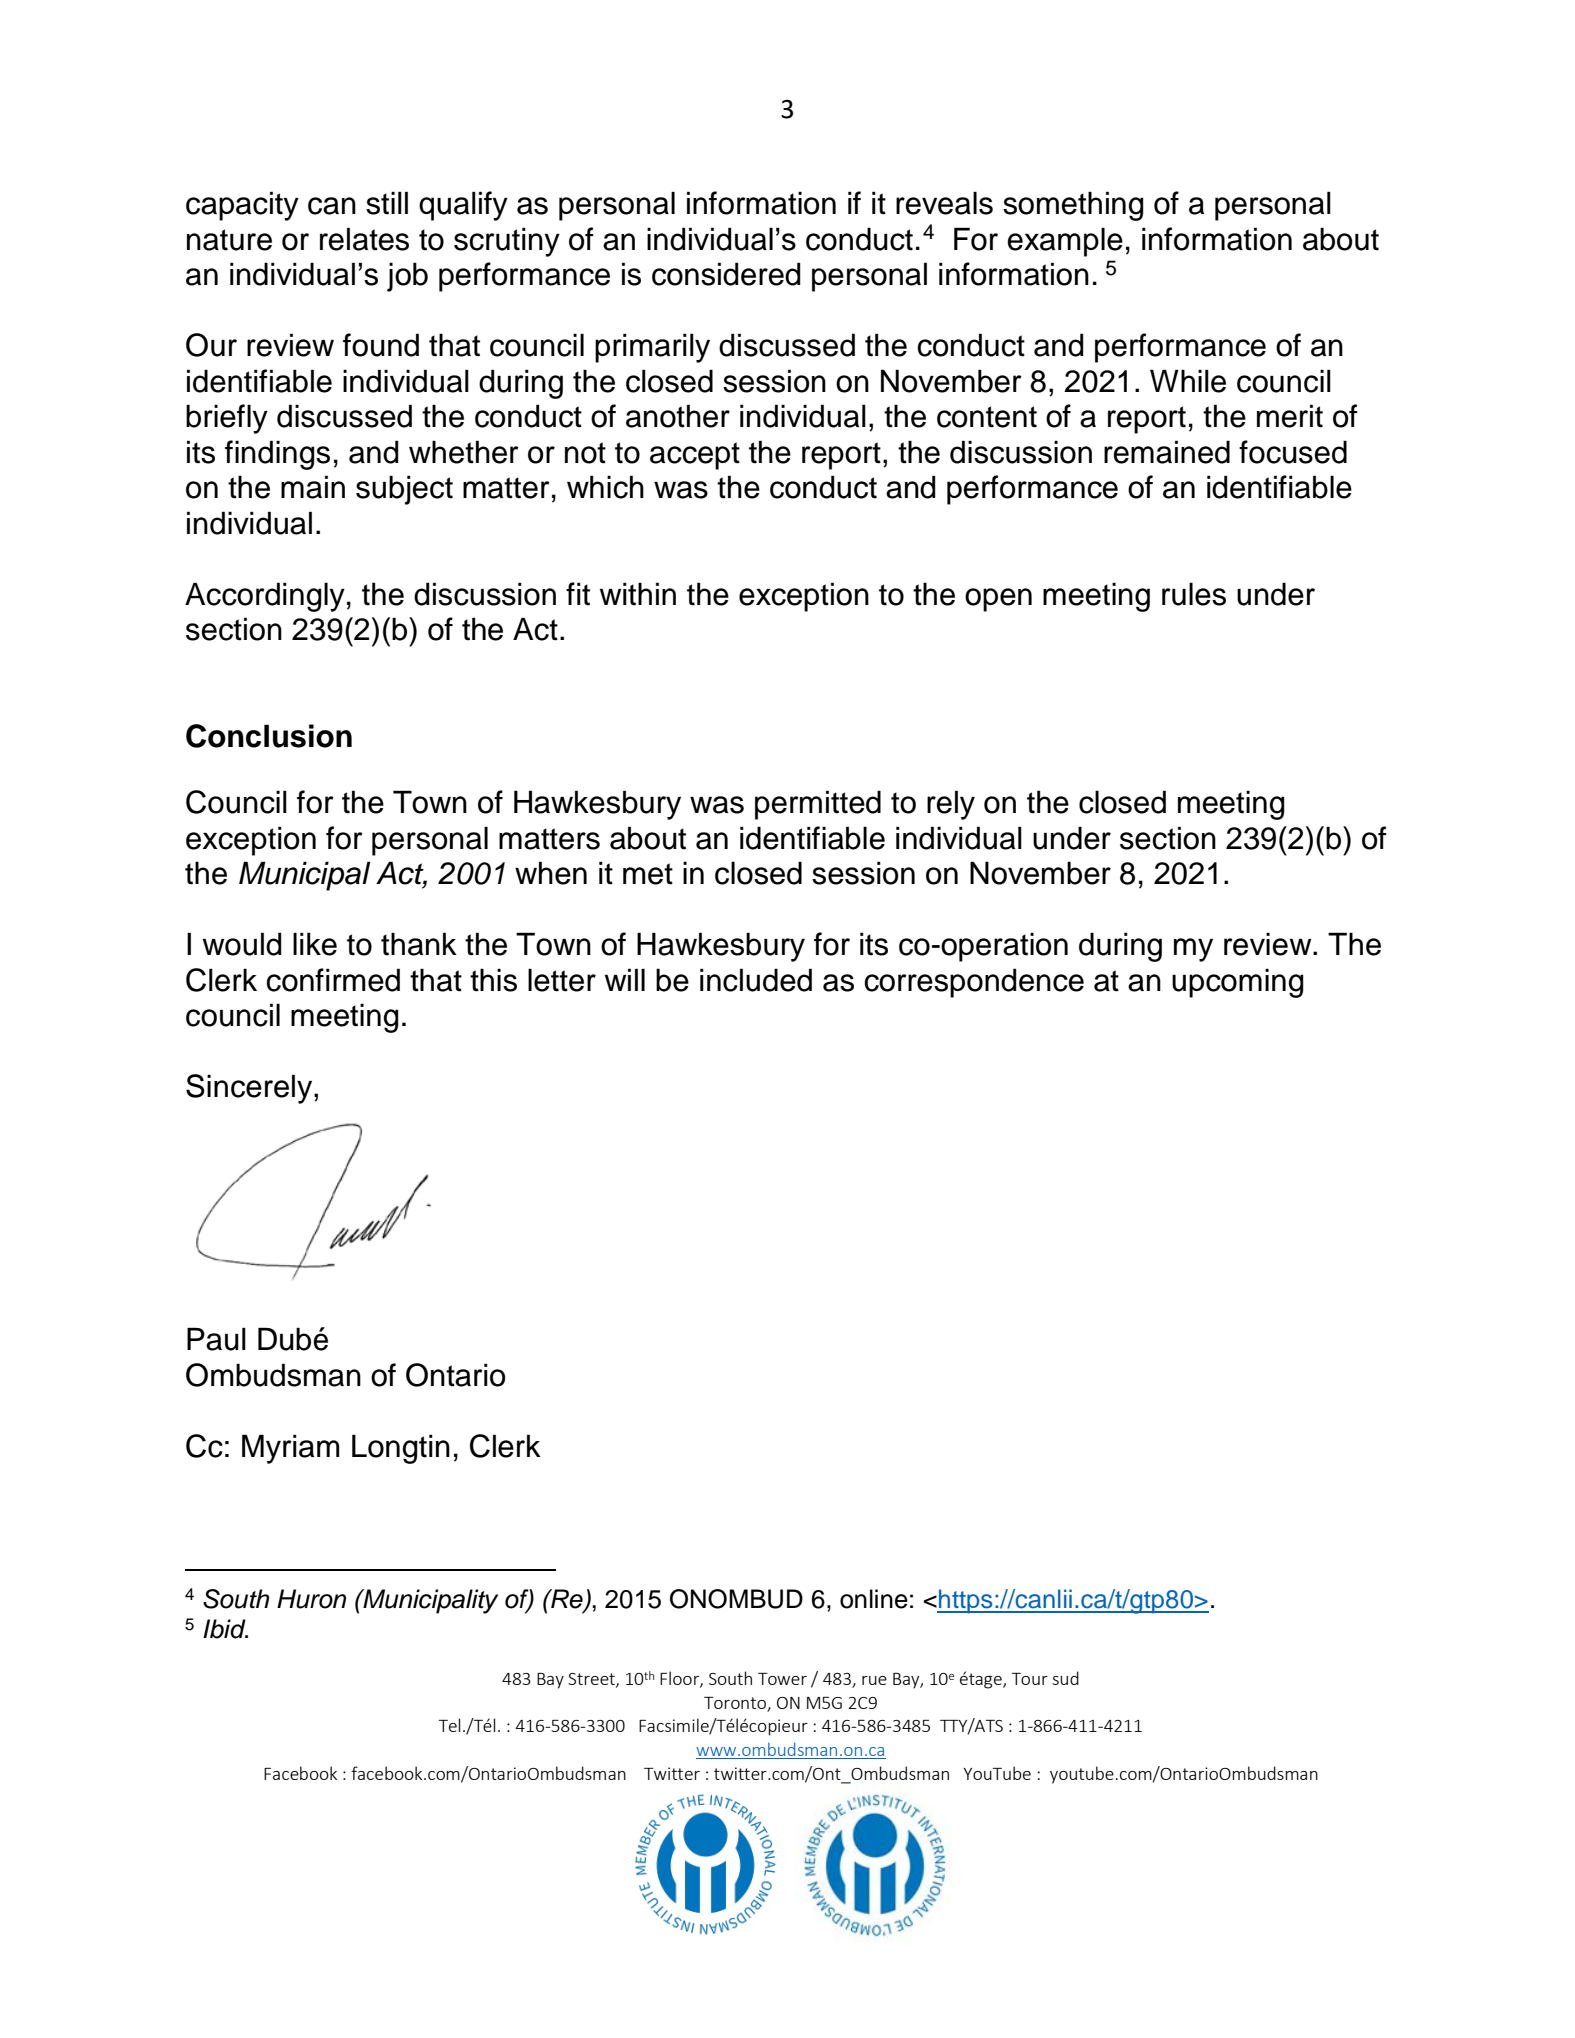  What do you see at coordinates (1065, 242) in the screenshot?
I see `example` at bounding box center [1065, 242].
